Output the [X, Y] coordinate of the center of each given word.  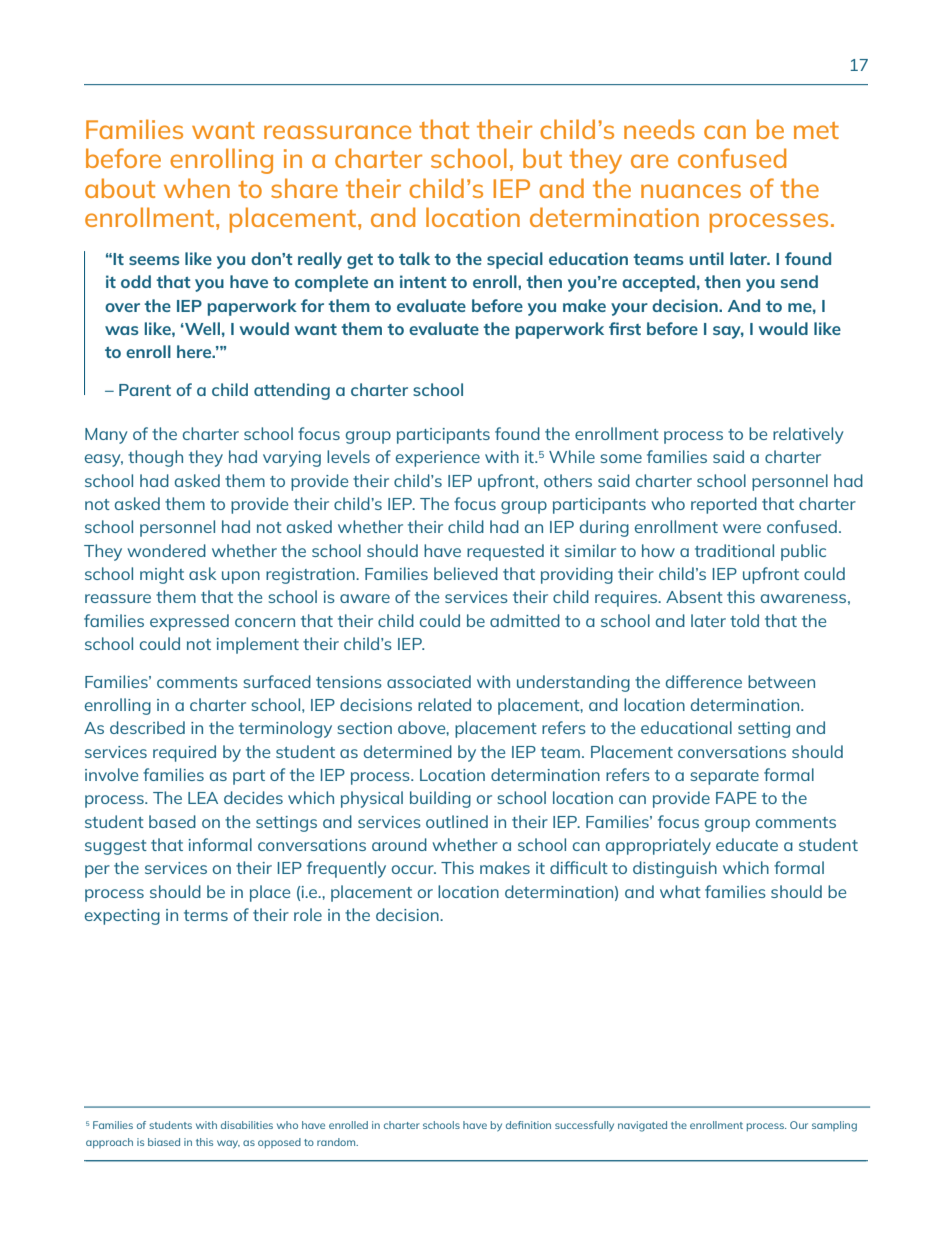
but [542, 158]
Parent [145, 390]
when [197, 188]
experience [438, 459]
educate [747, 844]
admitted [525, 620]
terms [206, 915]
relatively [808, 435]
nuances [691, 191]
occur [414, 869]
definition [528, 1125]
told [744, 620]
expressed [189, 622]
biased [164, 1142]
